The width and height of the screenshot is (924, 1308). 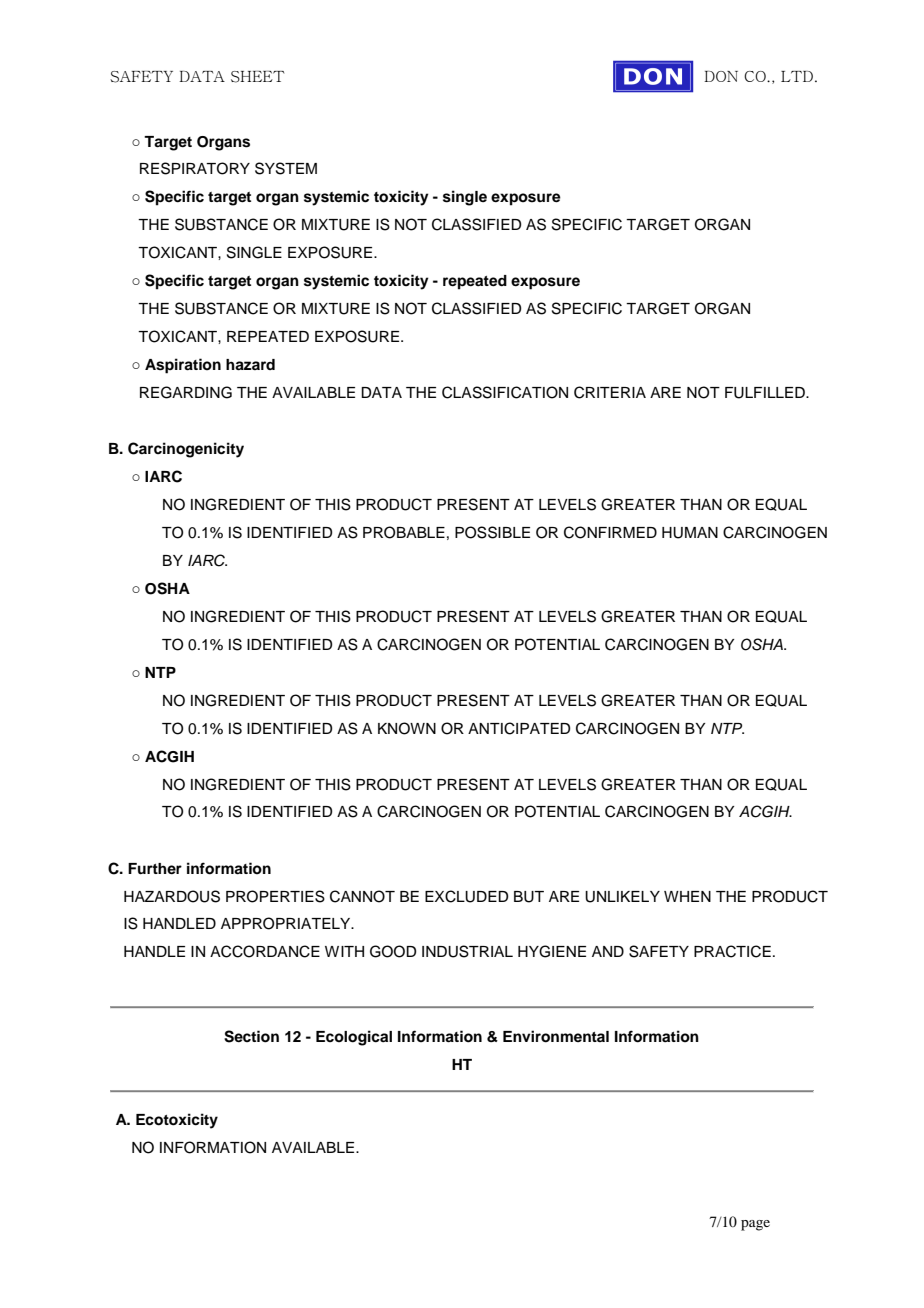 I want to click on DON, so click(x=721, y=76).
